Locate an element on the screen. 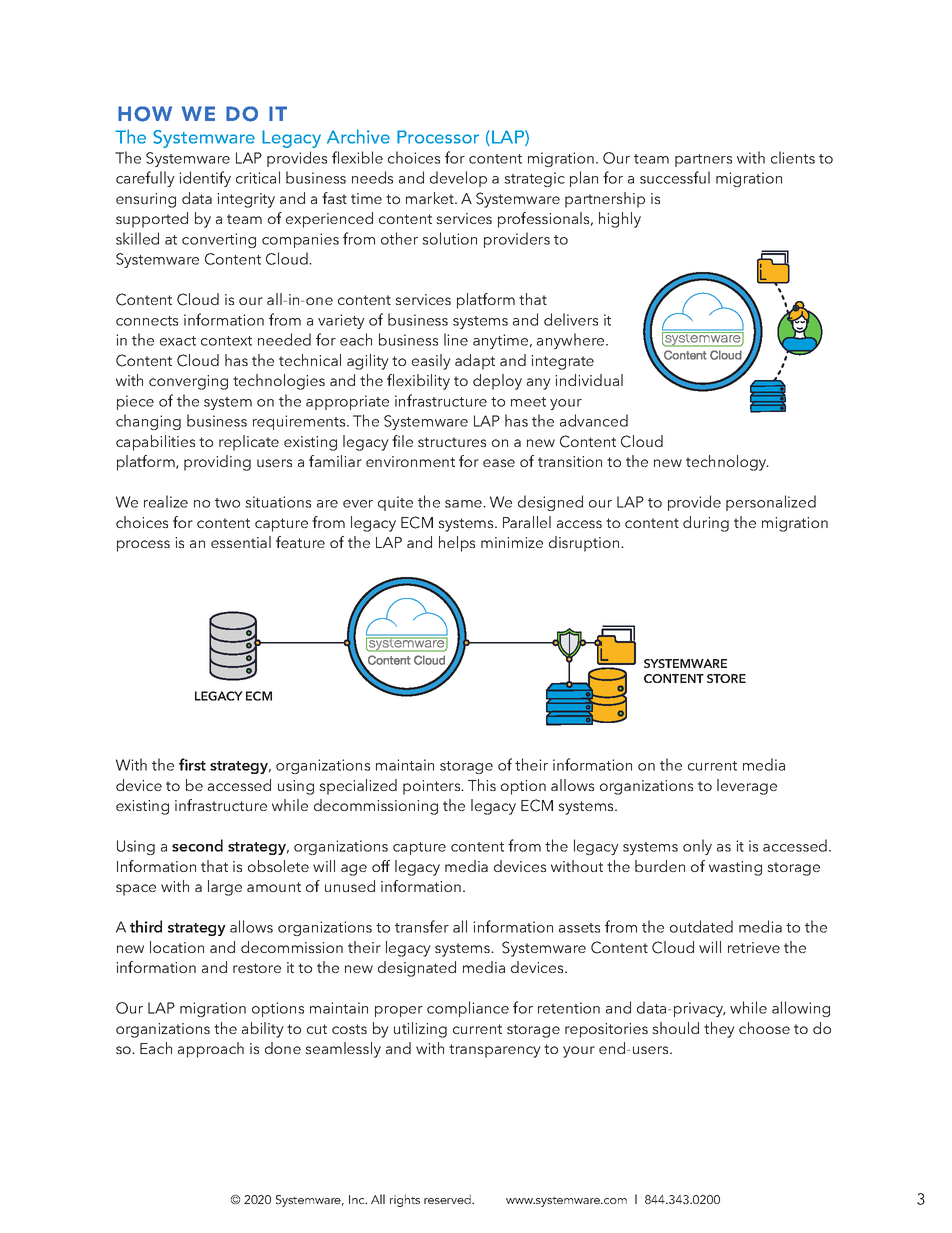 The height and width of the screenshot is (1233, 952). feature is located at coordinates (300, 542).
